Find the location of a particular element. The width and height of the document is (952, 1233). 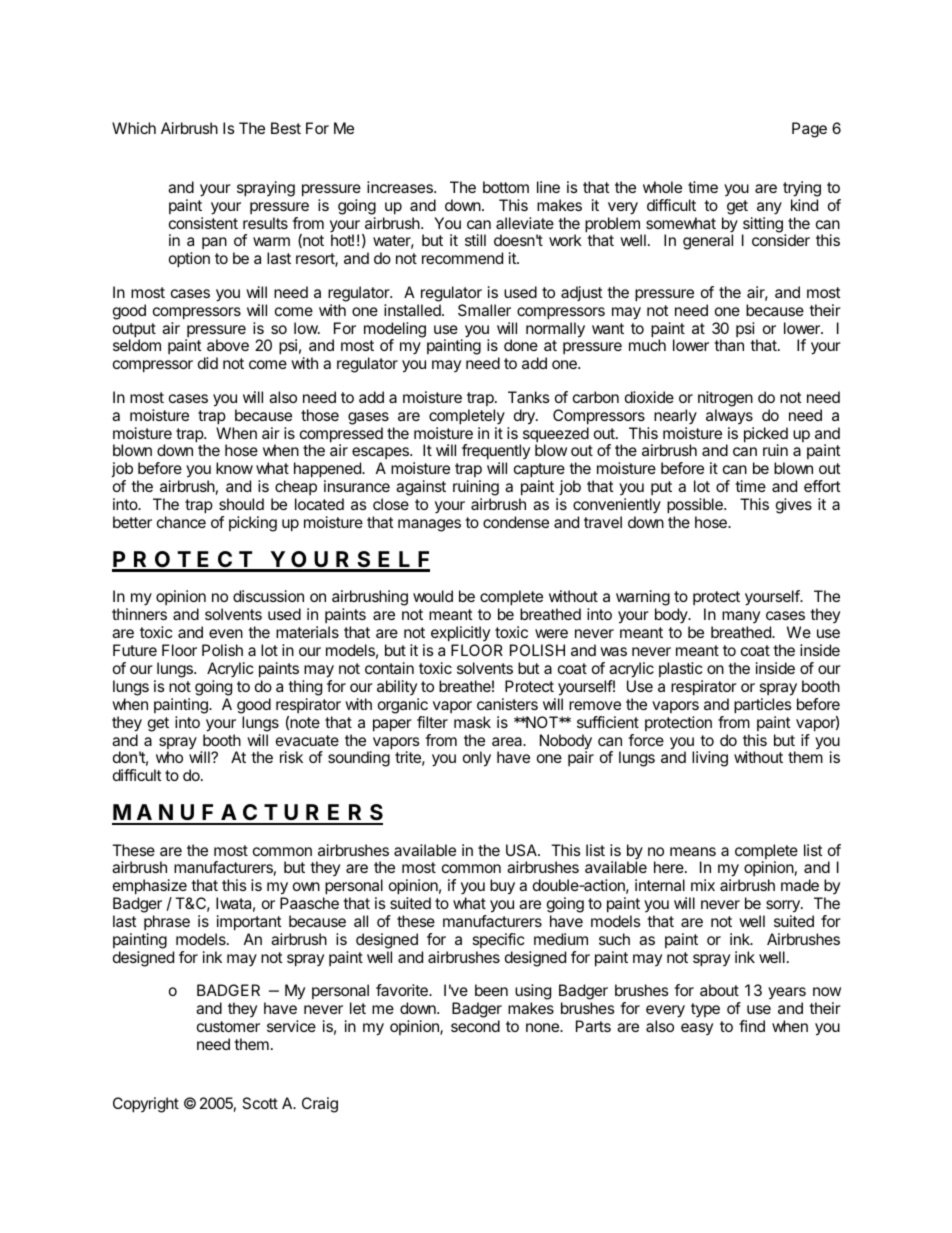

risk is located at coordinates (291, 757).
